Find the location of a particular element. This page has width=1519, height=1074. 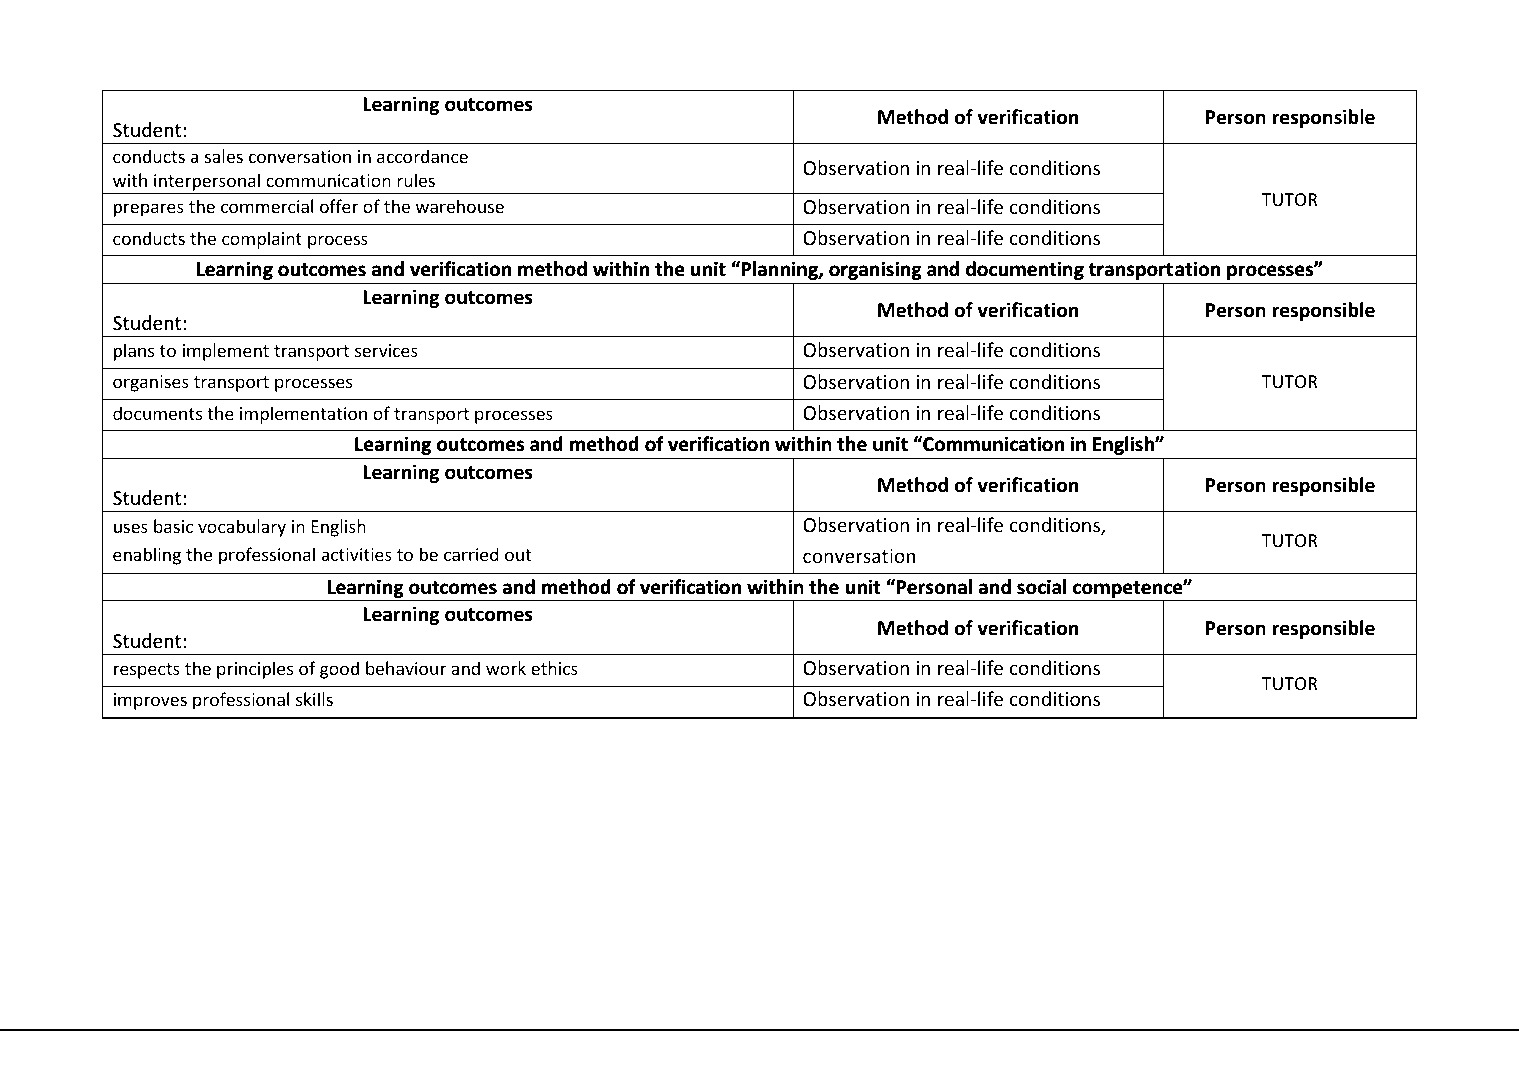

carried is located at coordinates (471, 554).
